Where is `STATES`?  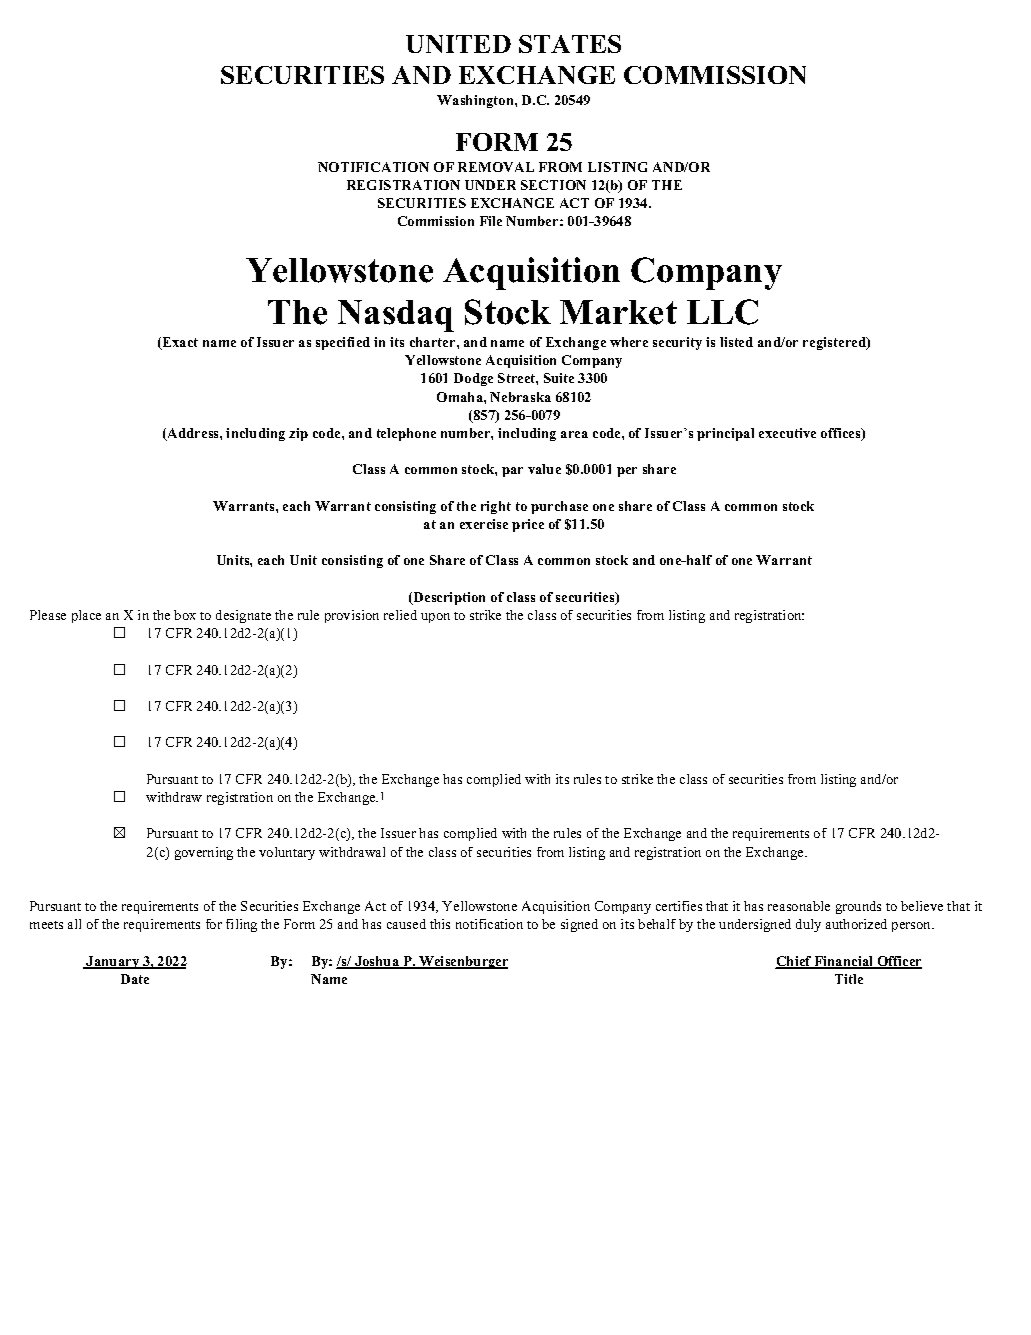 STATES is located at coordinates (570, 44).
